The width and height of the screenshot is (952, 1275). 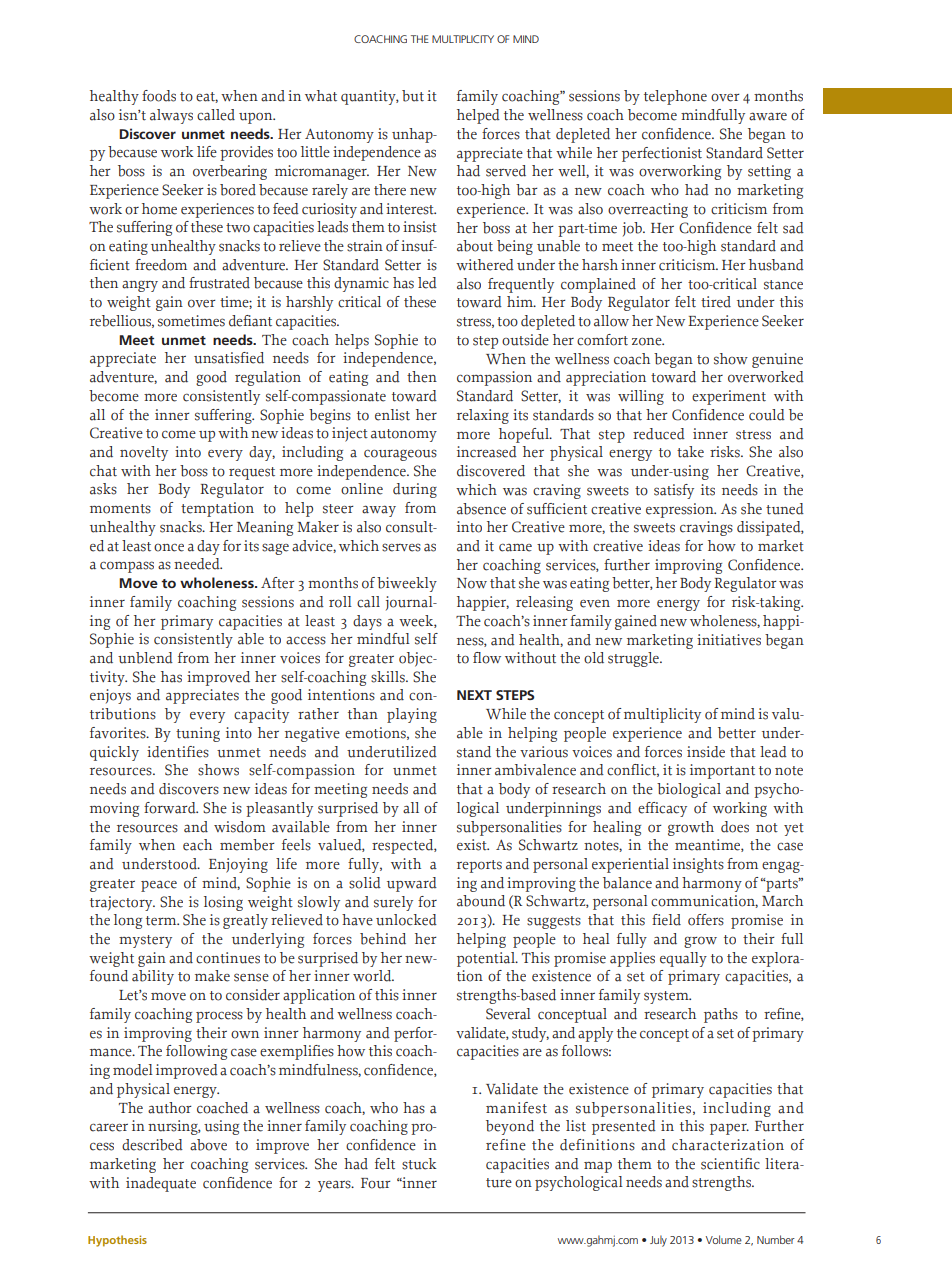 I want to click on tuning, so click(x=198, y=734).
